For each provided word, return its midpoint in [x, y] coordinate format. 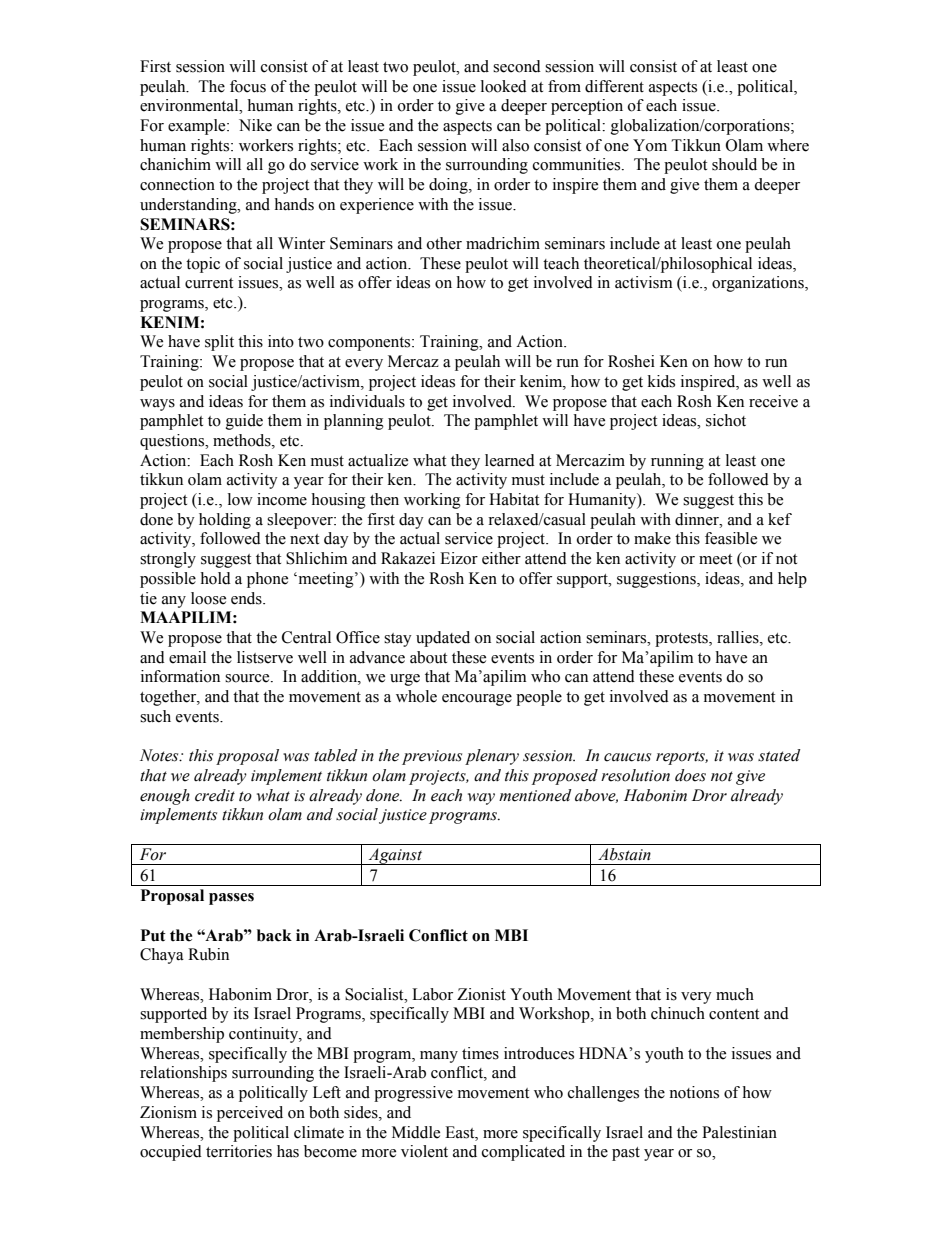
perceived [250, 1114]
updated [443, 639]
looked [504, 86]
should [734, 164]
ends [247, 598]
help [792, 580]
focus [248, 86]
